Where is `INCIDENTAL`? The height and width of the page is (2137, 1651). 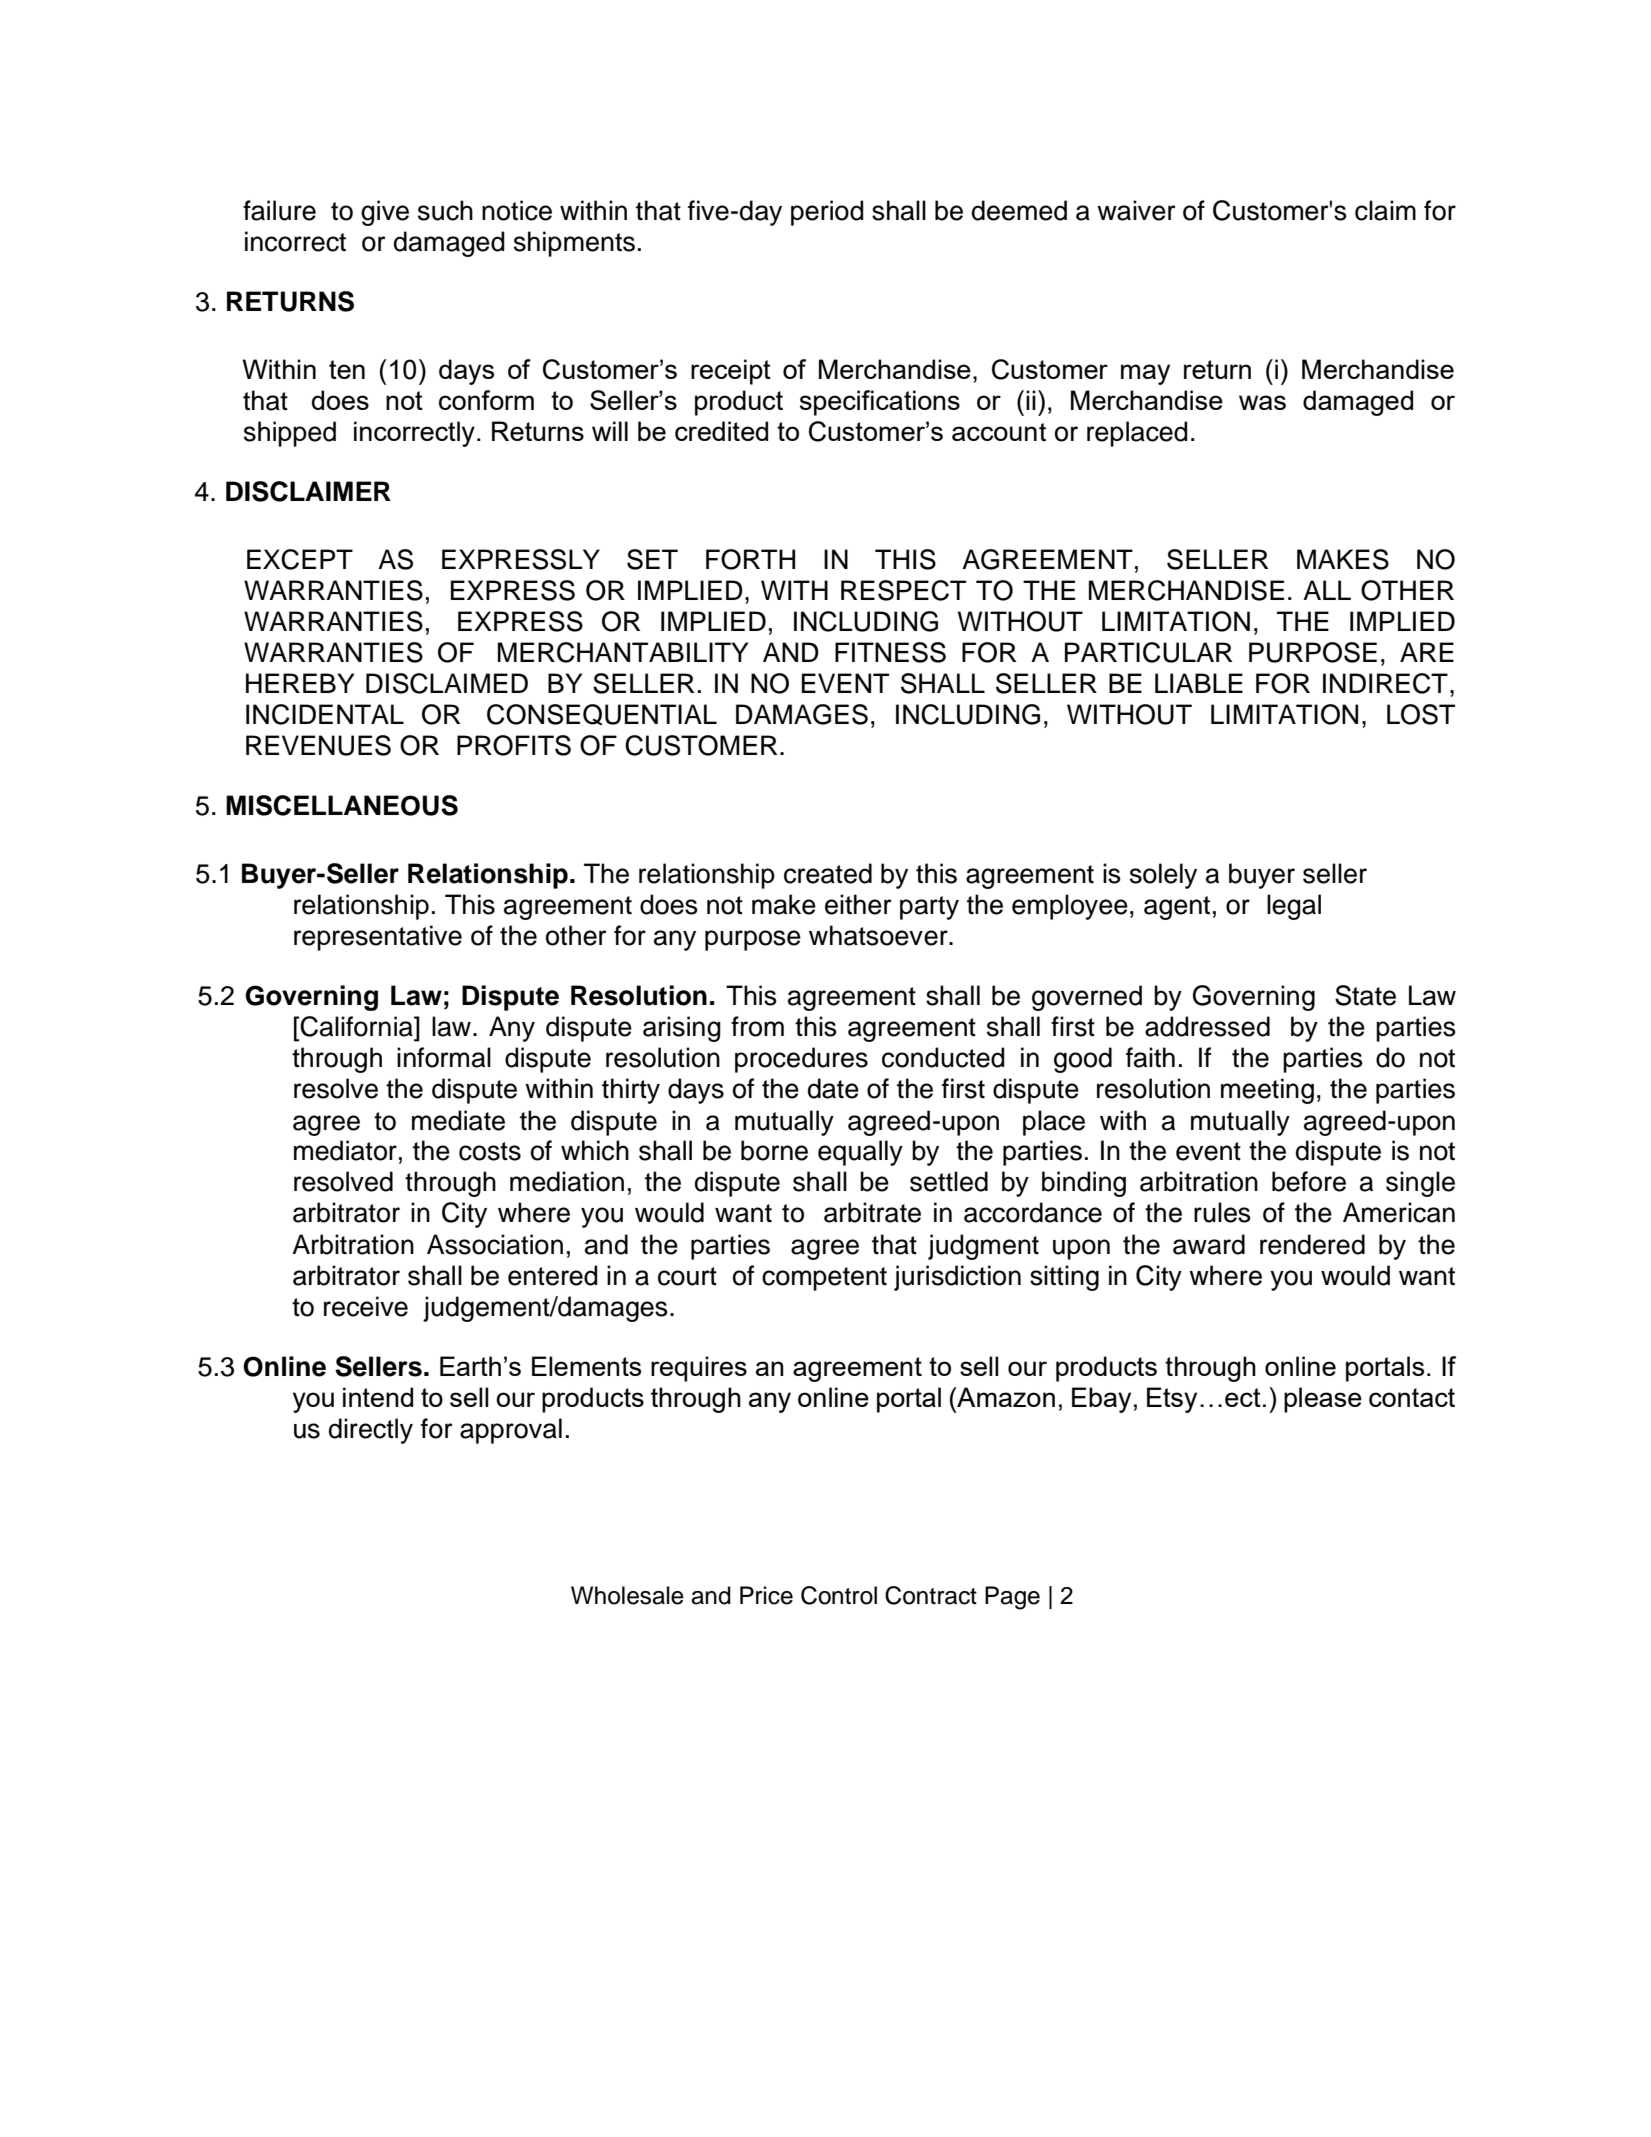
INCIDENTAL is located at coordinates (325, 714).
